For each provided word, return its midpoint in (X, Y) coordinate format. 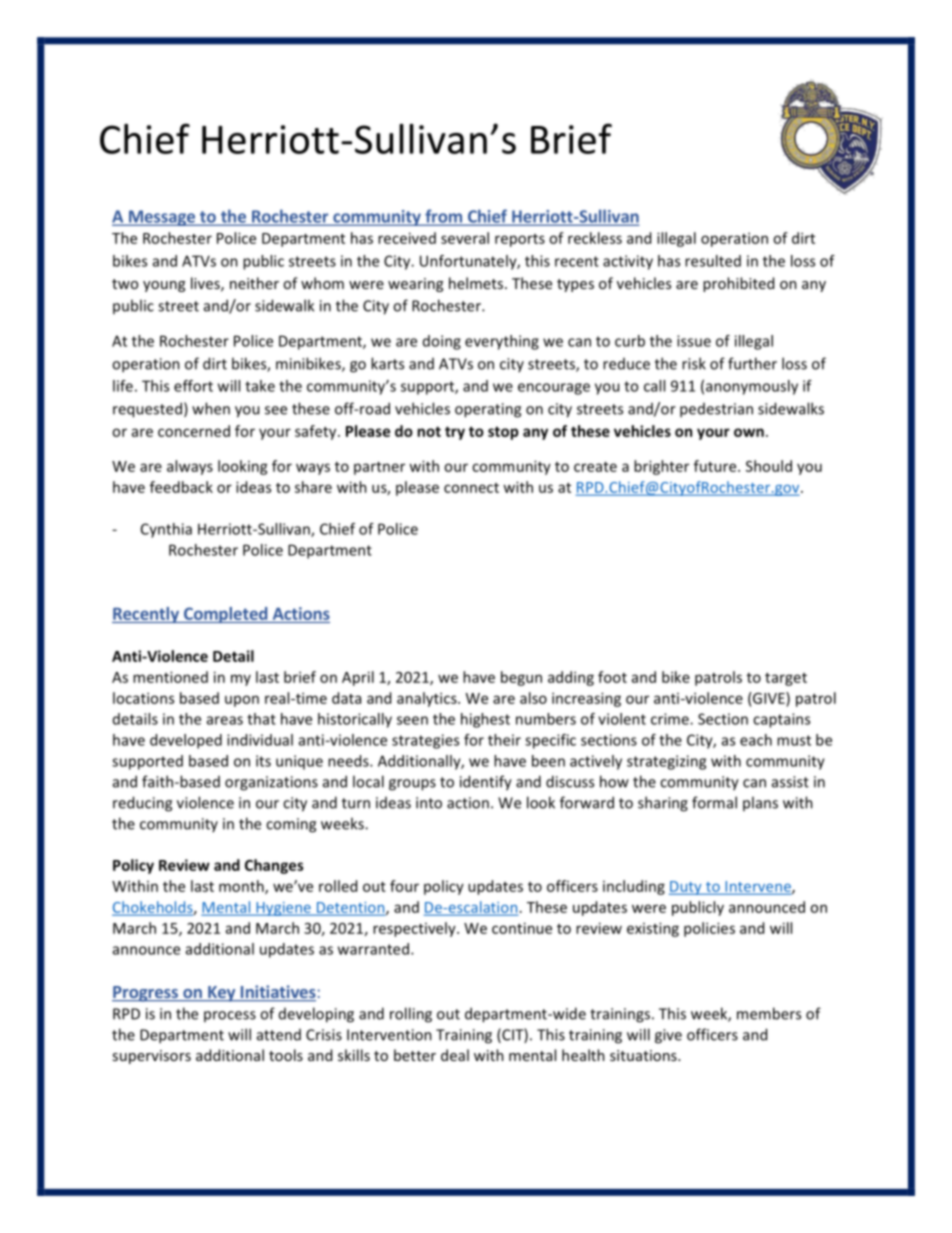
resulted (713, 261)
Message (162, 218)
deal (455, 1055)
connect (471, 488)
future (716, 466)
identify (486, 783)
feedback (181, 487)
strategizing (666, 762)
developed (186, 741)
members (769, 1013)
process (230, 1016)
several (465, 238)
